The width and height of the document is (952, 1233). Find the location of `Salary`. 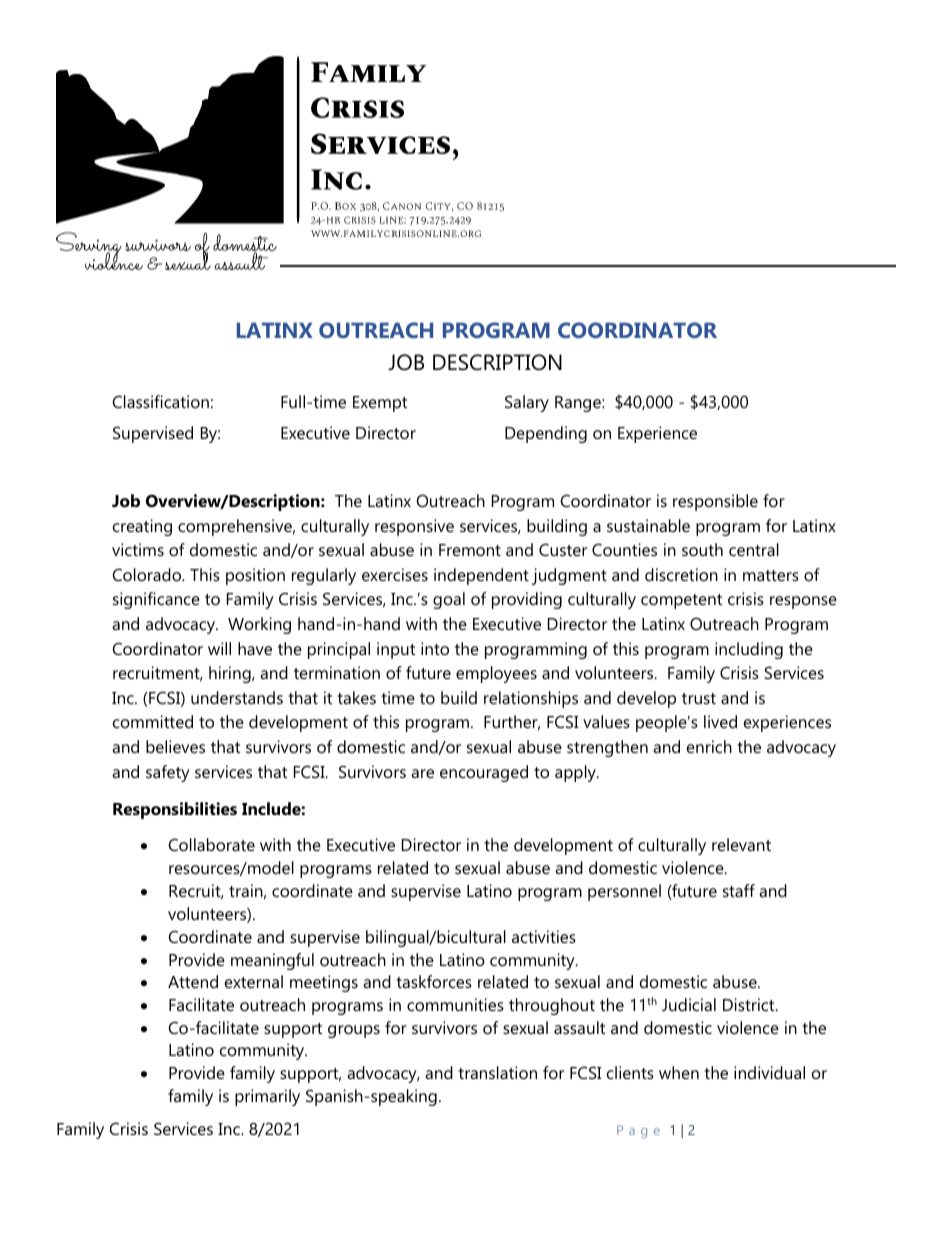

Salary is located at coordinates (527, 403).
